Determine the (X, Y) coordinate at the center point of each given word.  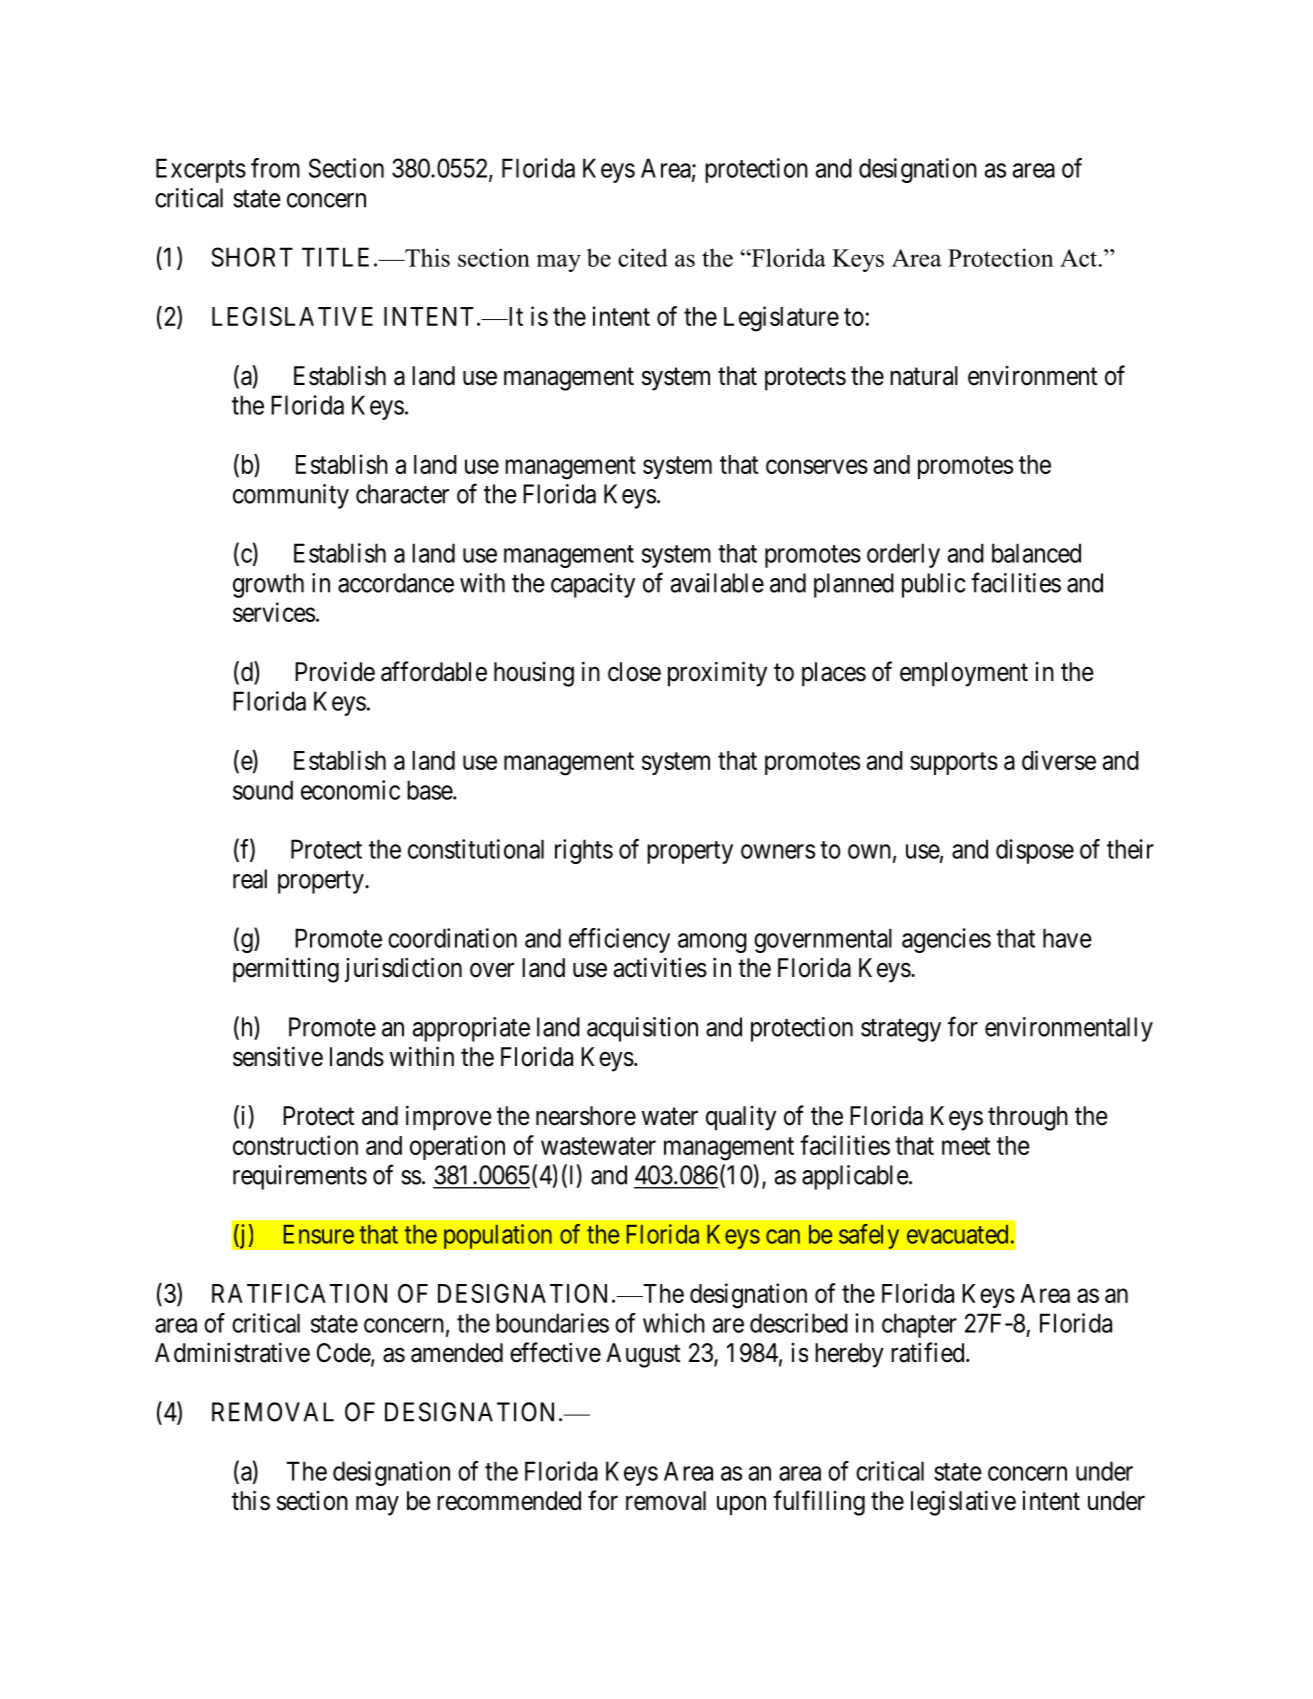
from (275, 168)
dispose (1035, 851)
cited (643, 257)
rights (584, 851)
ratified (929, 1352)
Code (344, 1354)
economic (350, 790)
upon (741, 1506)
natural (924, 376)
